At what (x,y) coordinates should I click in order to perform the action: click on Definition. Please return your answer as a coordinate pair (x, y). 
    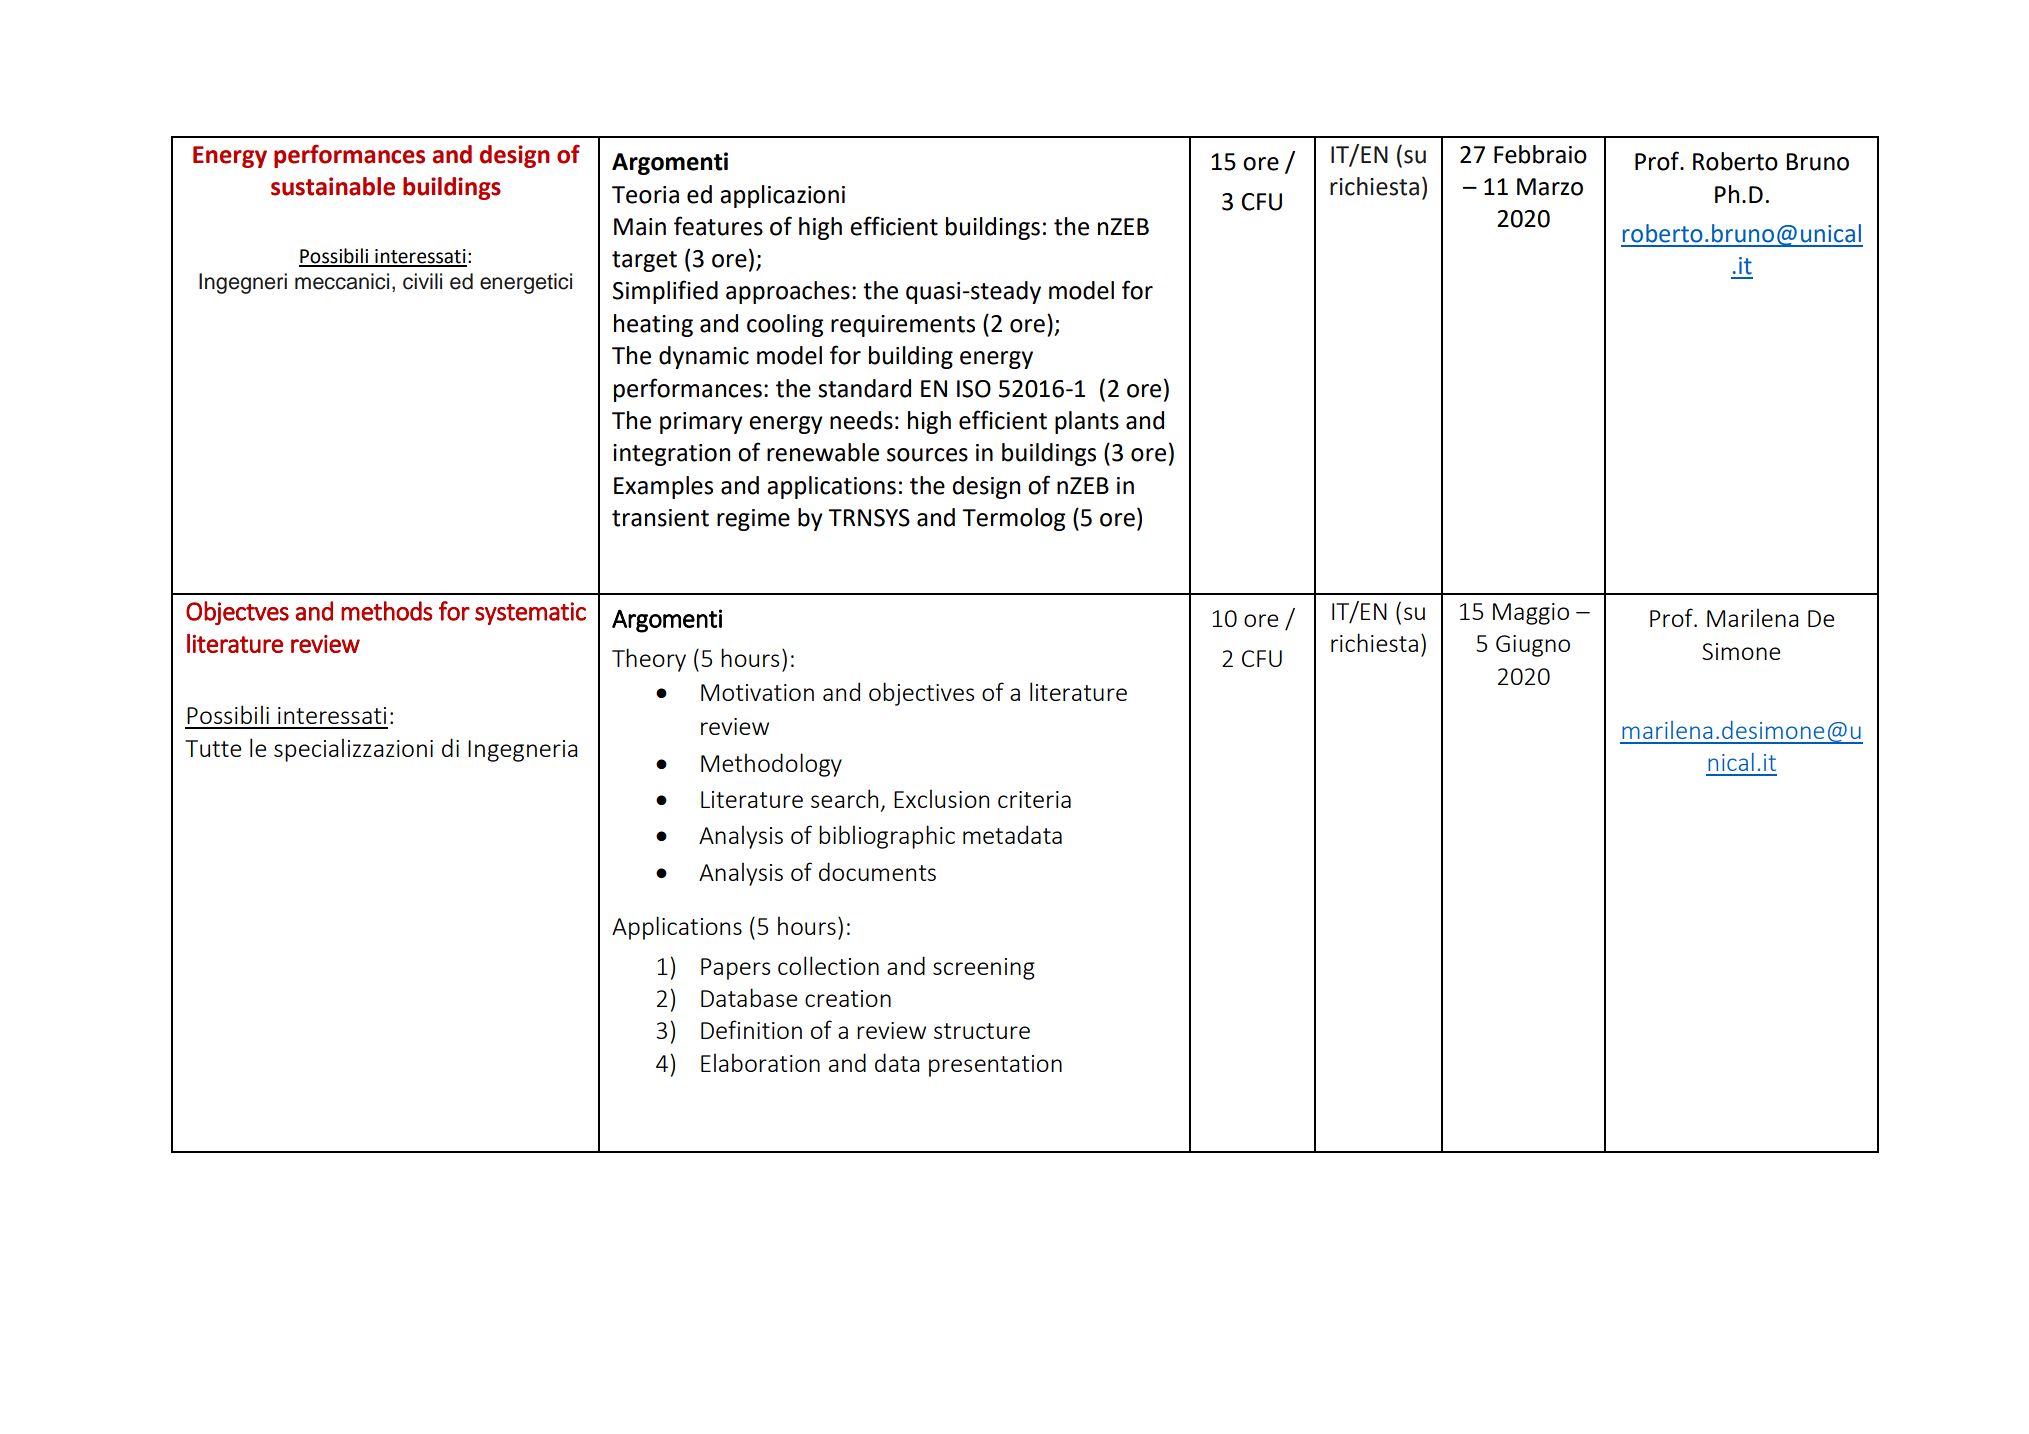
    Looking at the image, I should click on (751, 1029).
